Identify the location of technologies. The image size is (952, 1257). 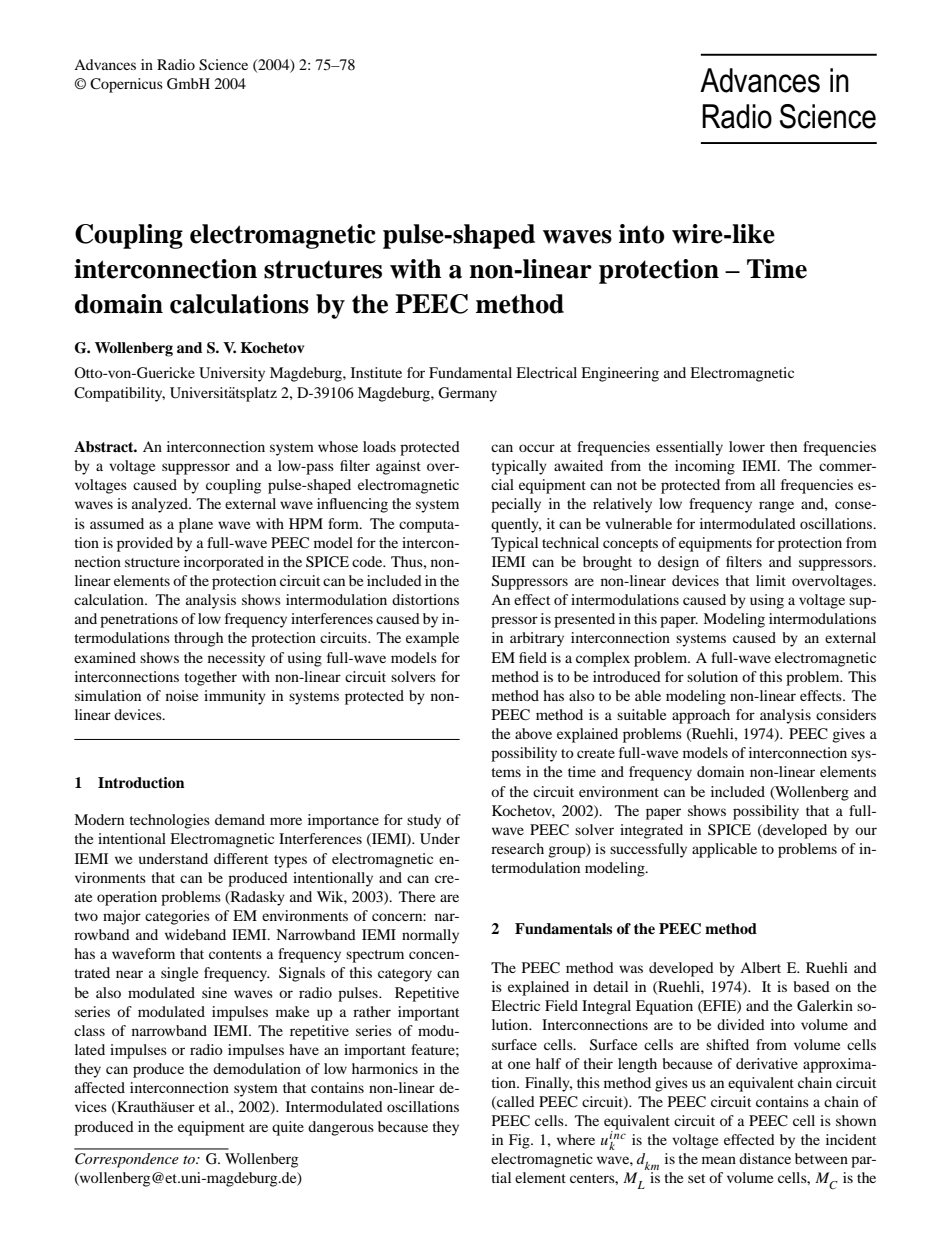
(169, 821).
